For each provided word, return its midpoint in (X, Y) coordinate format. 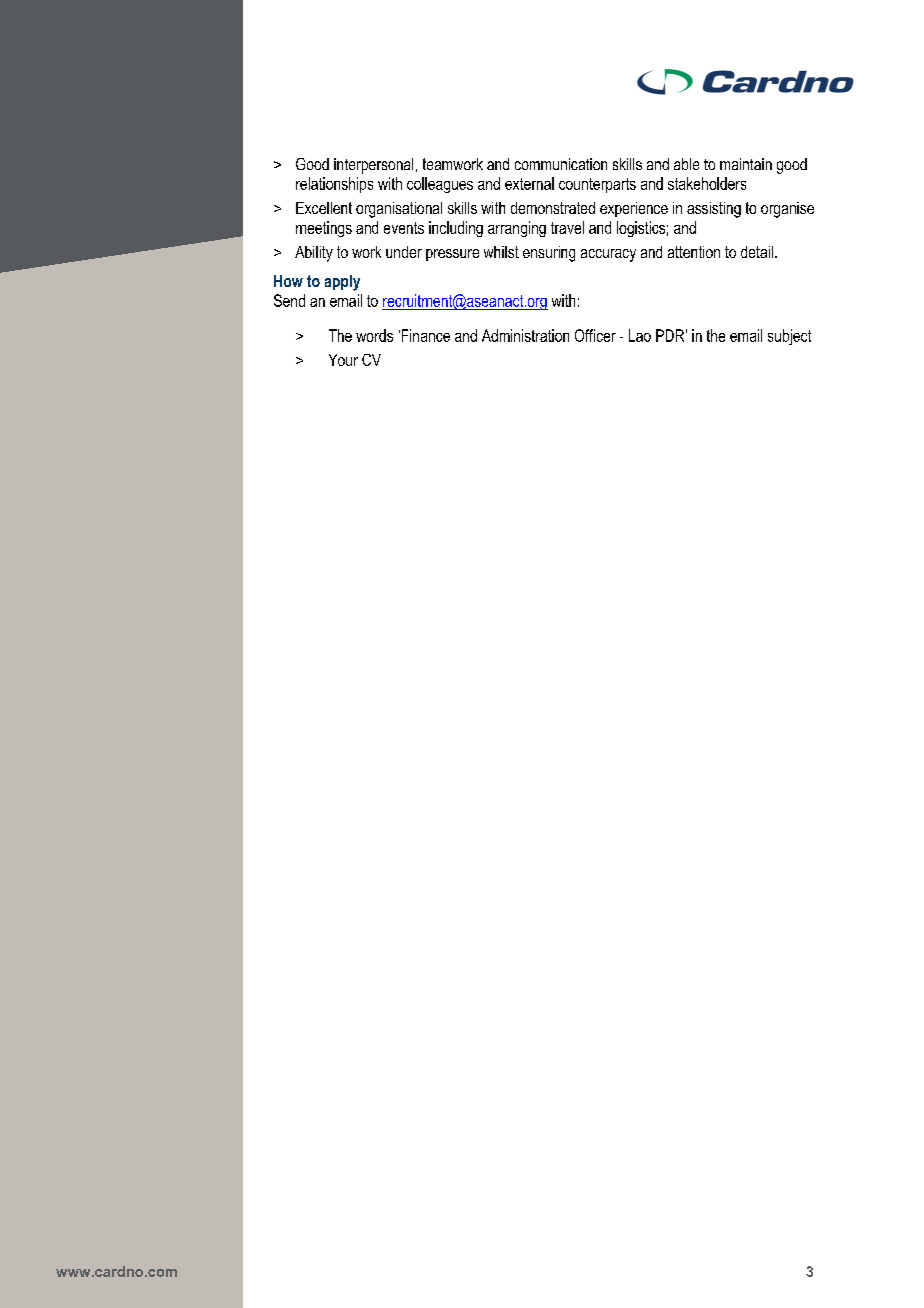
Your (343, 360)
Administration (525, 335)
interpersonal (373, 166)
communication (561, 164)
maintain (746, 164)
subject (789, 337)
